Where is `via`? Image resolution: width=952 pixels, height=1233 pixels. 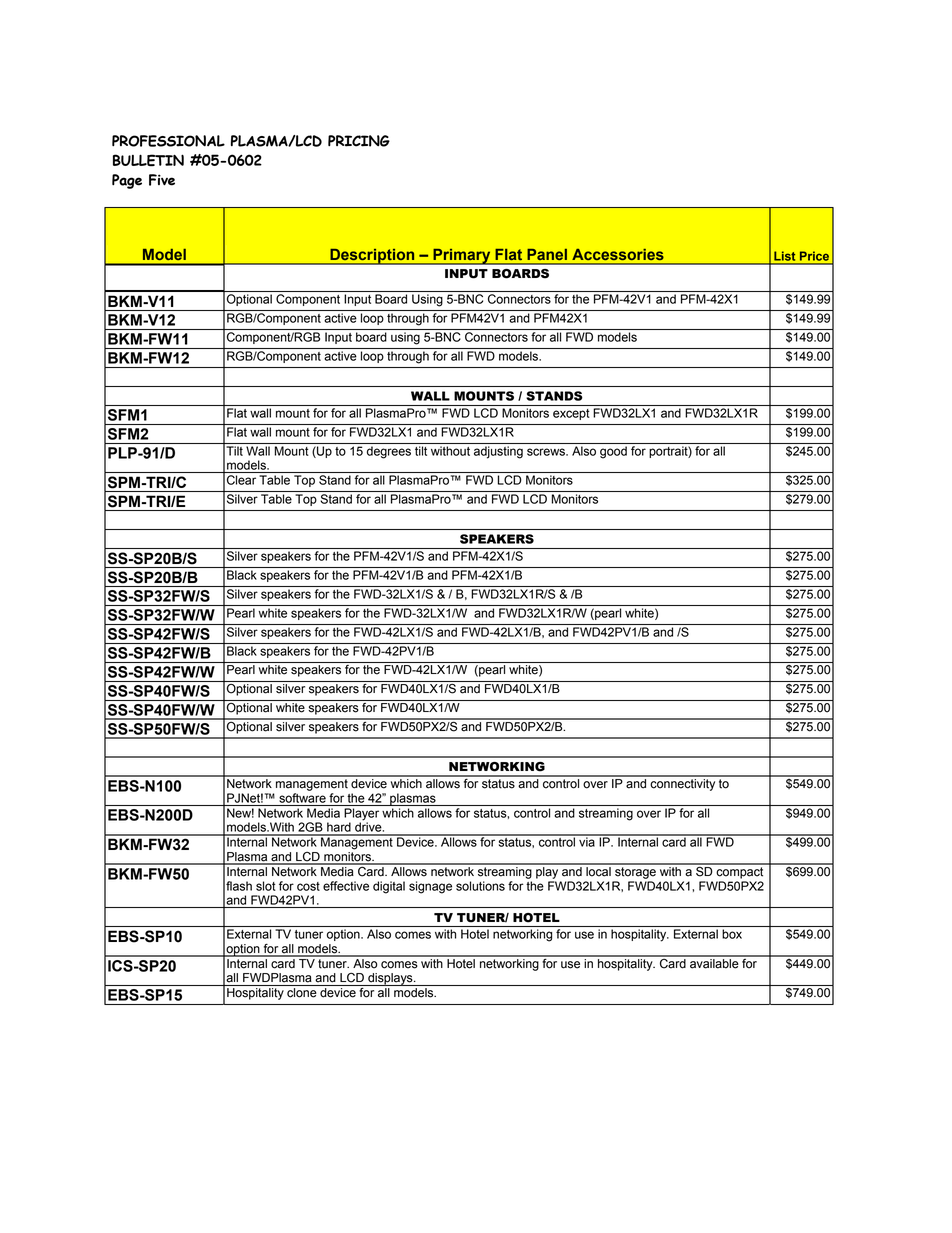
via is located at coordinates (587, 841).
